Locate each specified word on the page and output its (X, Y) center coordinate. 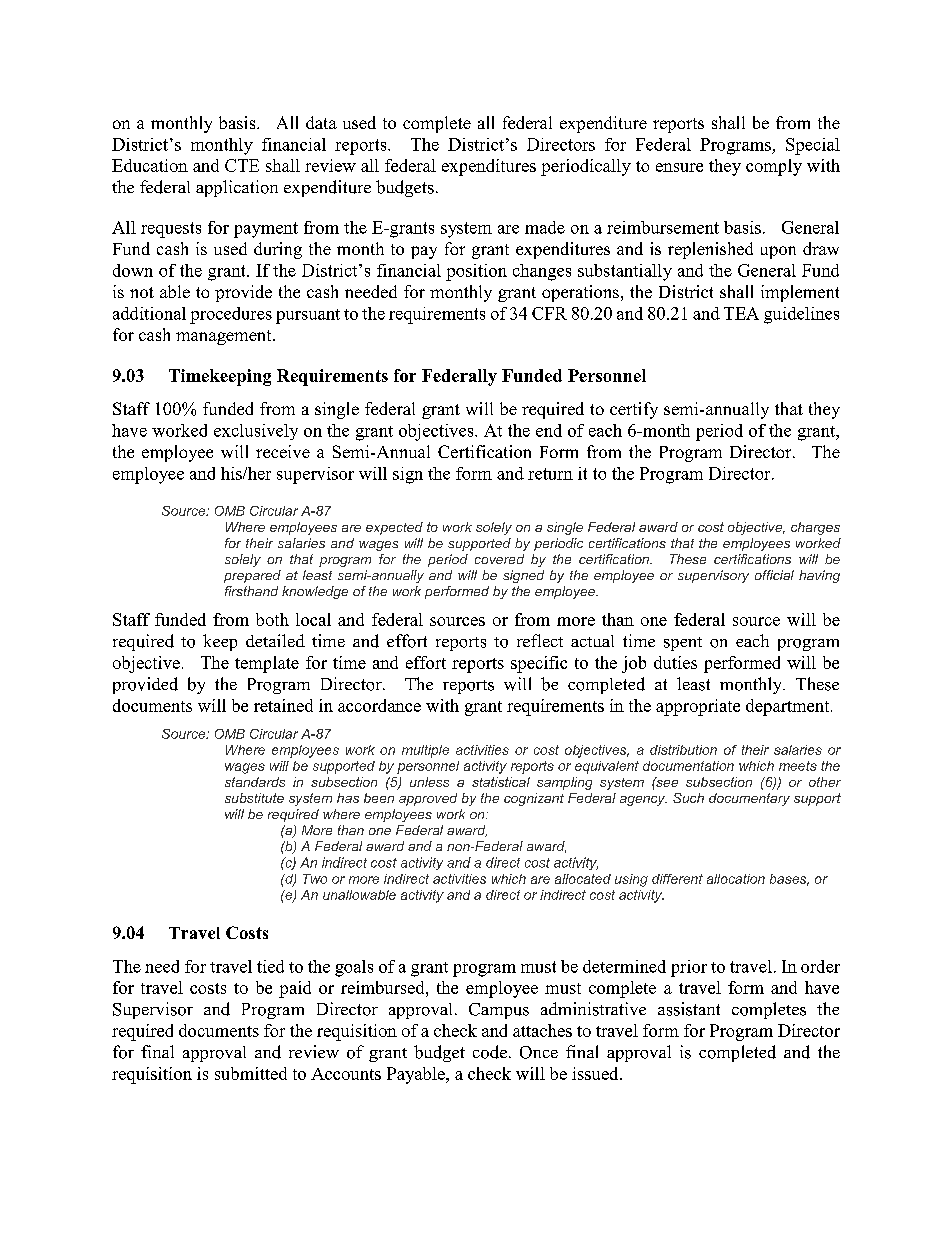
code (490, 1052)
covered (499, 559)
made (545, 227)
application (237, 188)
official (774, 575)
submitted (251, 1073)
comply (774, 167)
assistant (689, 1009)
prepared (252, 576)
